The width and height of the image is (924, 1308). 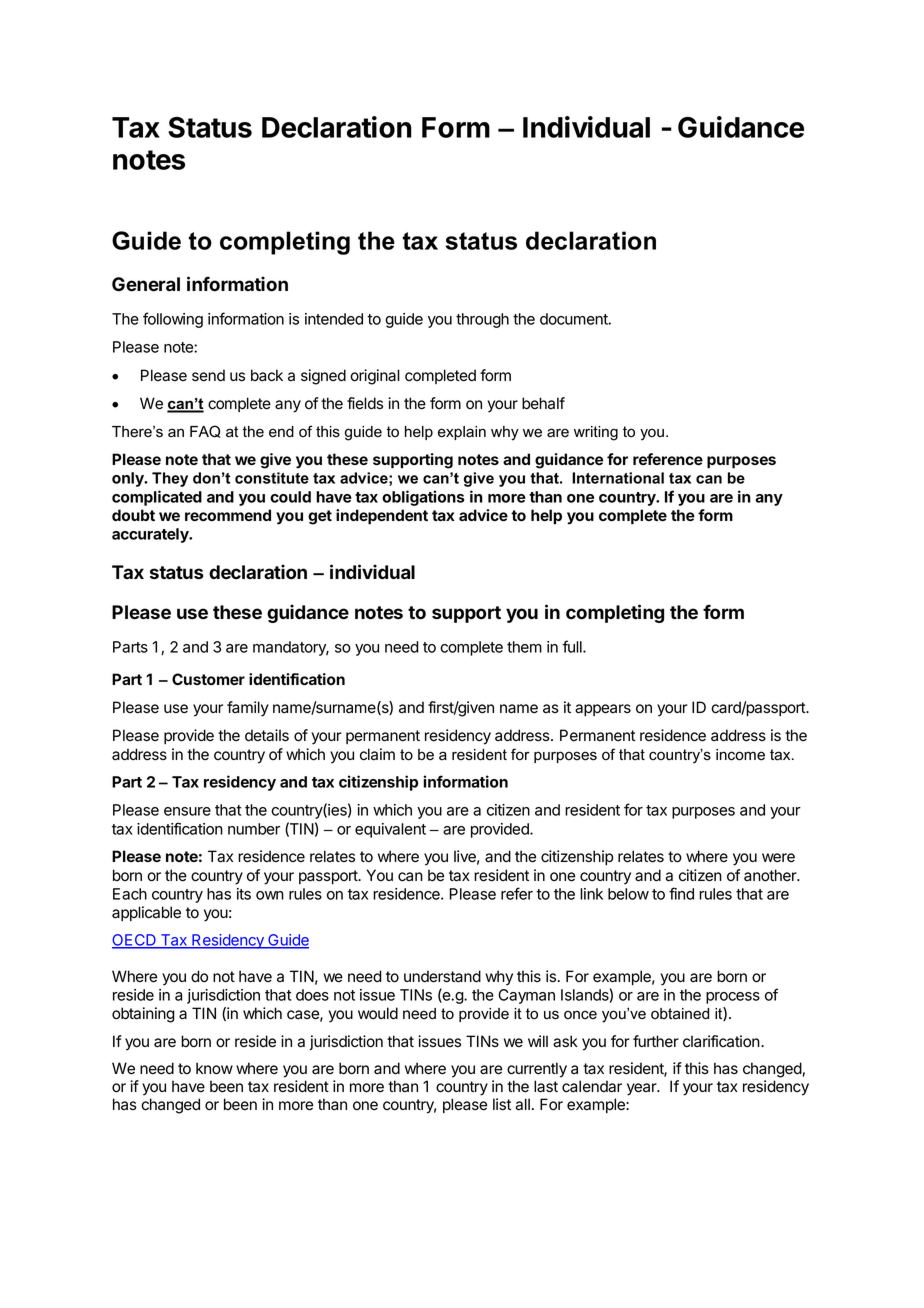 What do you see at coordinates (482, 320) in the image?
I see `through` at bounding box center [482, 320].
